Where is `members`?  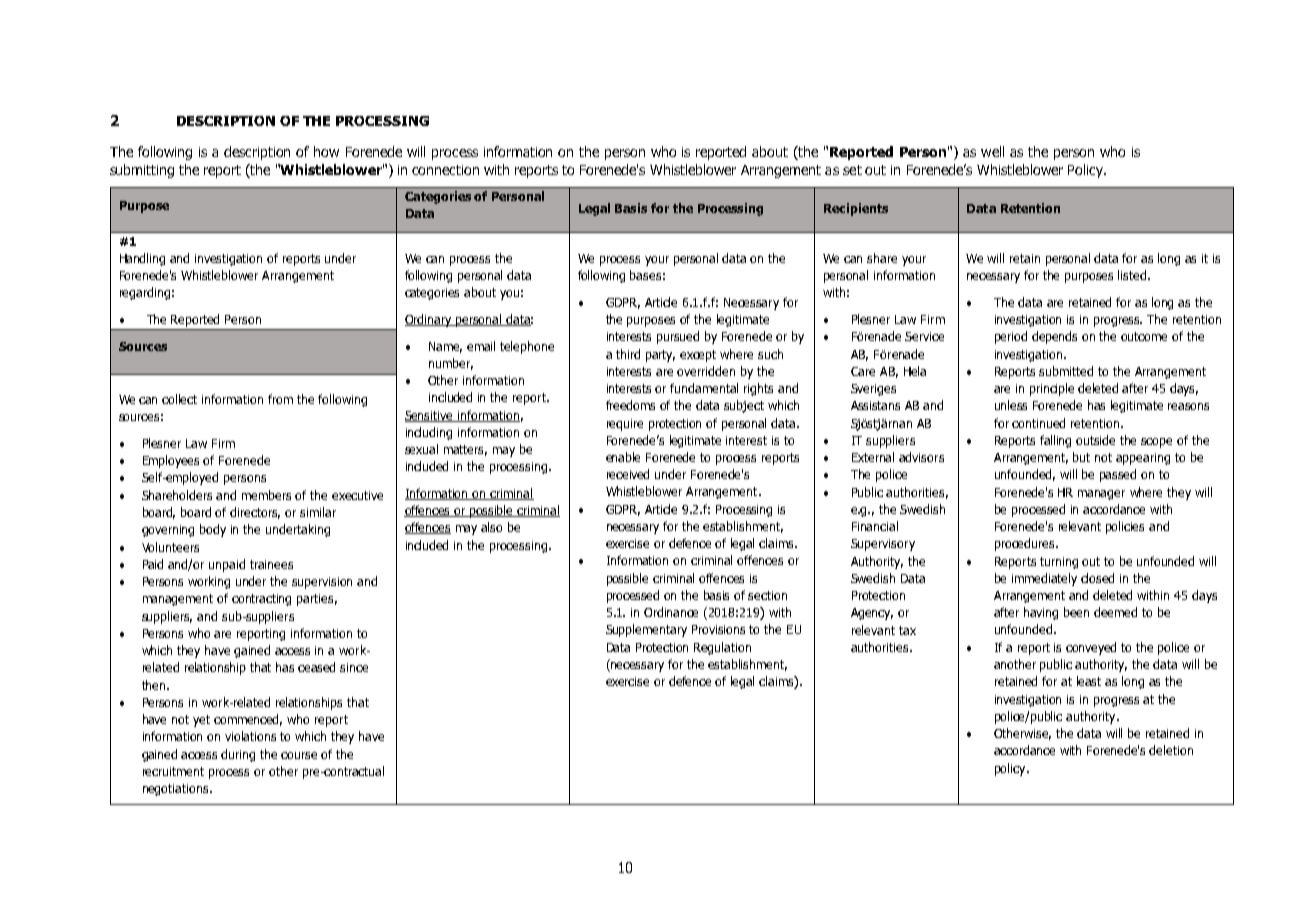 members is located at coordinates (266, 495).
